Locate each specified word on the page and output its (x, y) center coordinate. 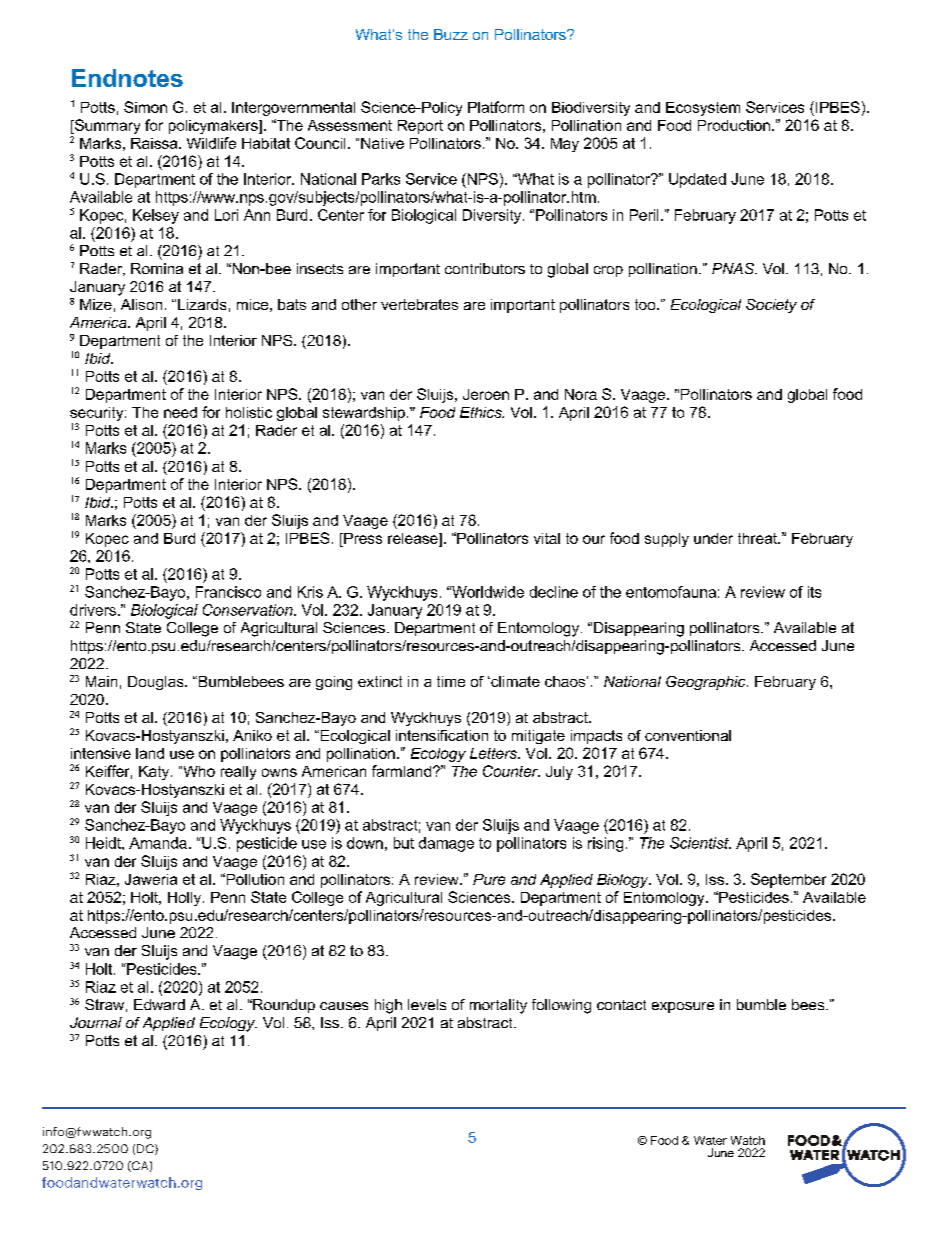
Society (771, 306)
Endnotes (127, 78)
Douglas (157, 683)
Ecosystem (703, 109)
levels (427, 1004)
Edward (159, 1004)
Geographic (707, 683)
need (180, 412)
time (451, 681)
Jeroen (486, 394)
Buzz (451, 34)
